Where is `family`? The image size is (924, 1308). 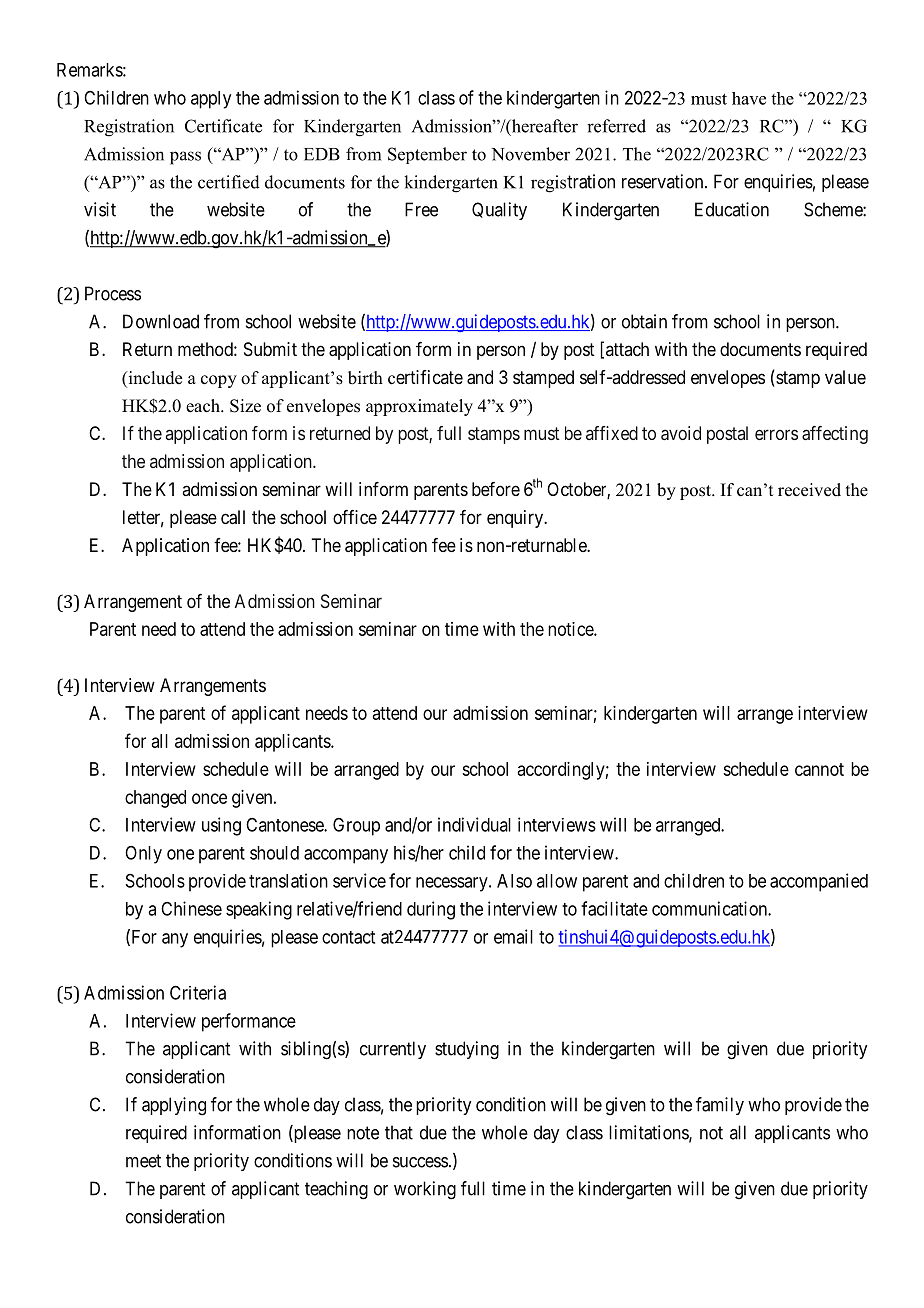 family is located at coordinates (720, 1106).
